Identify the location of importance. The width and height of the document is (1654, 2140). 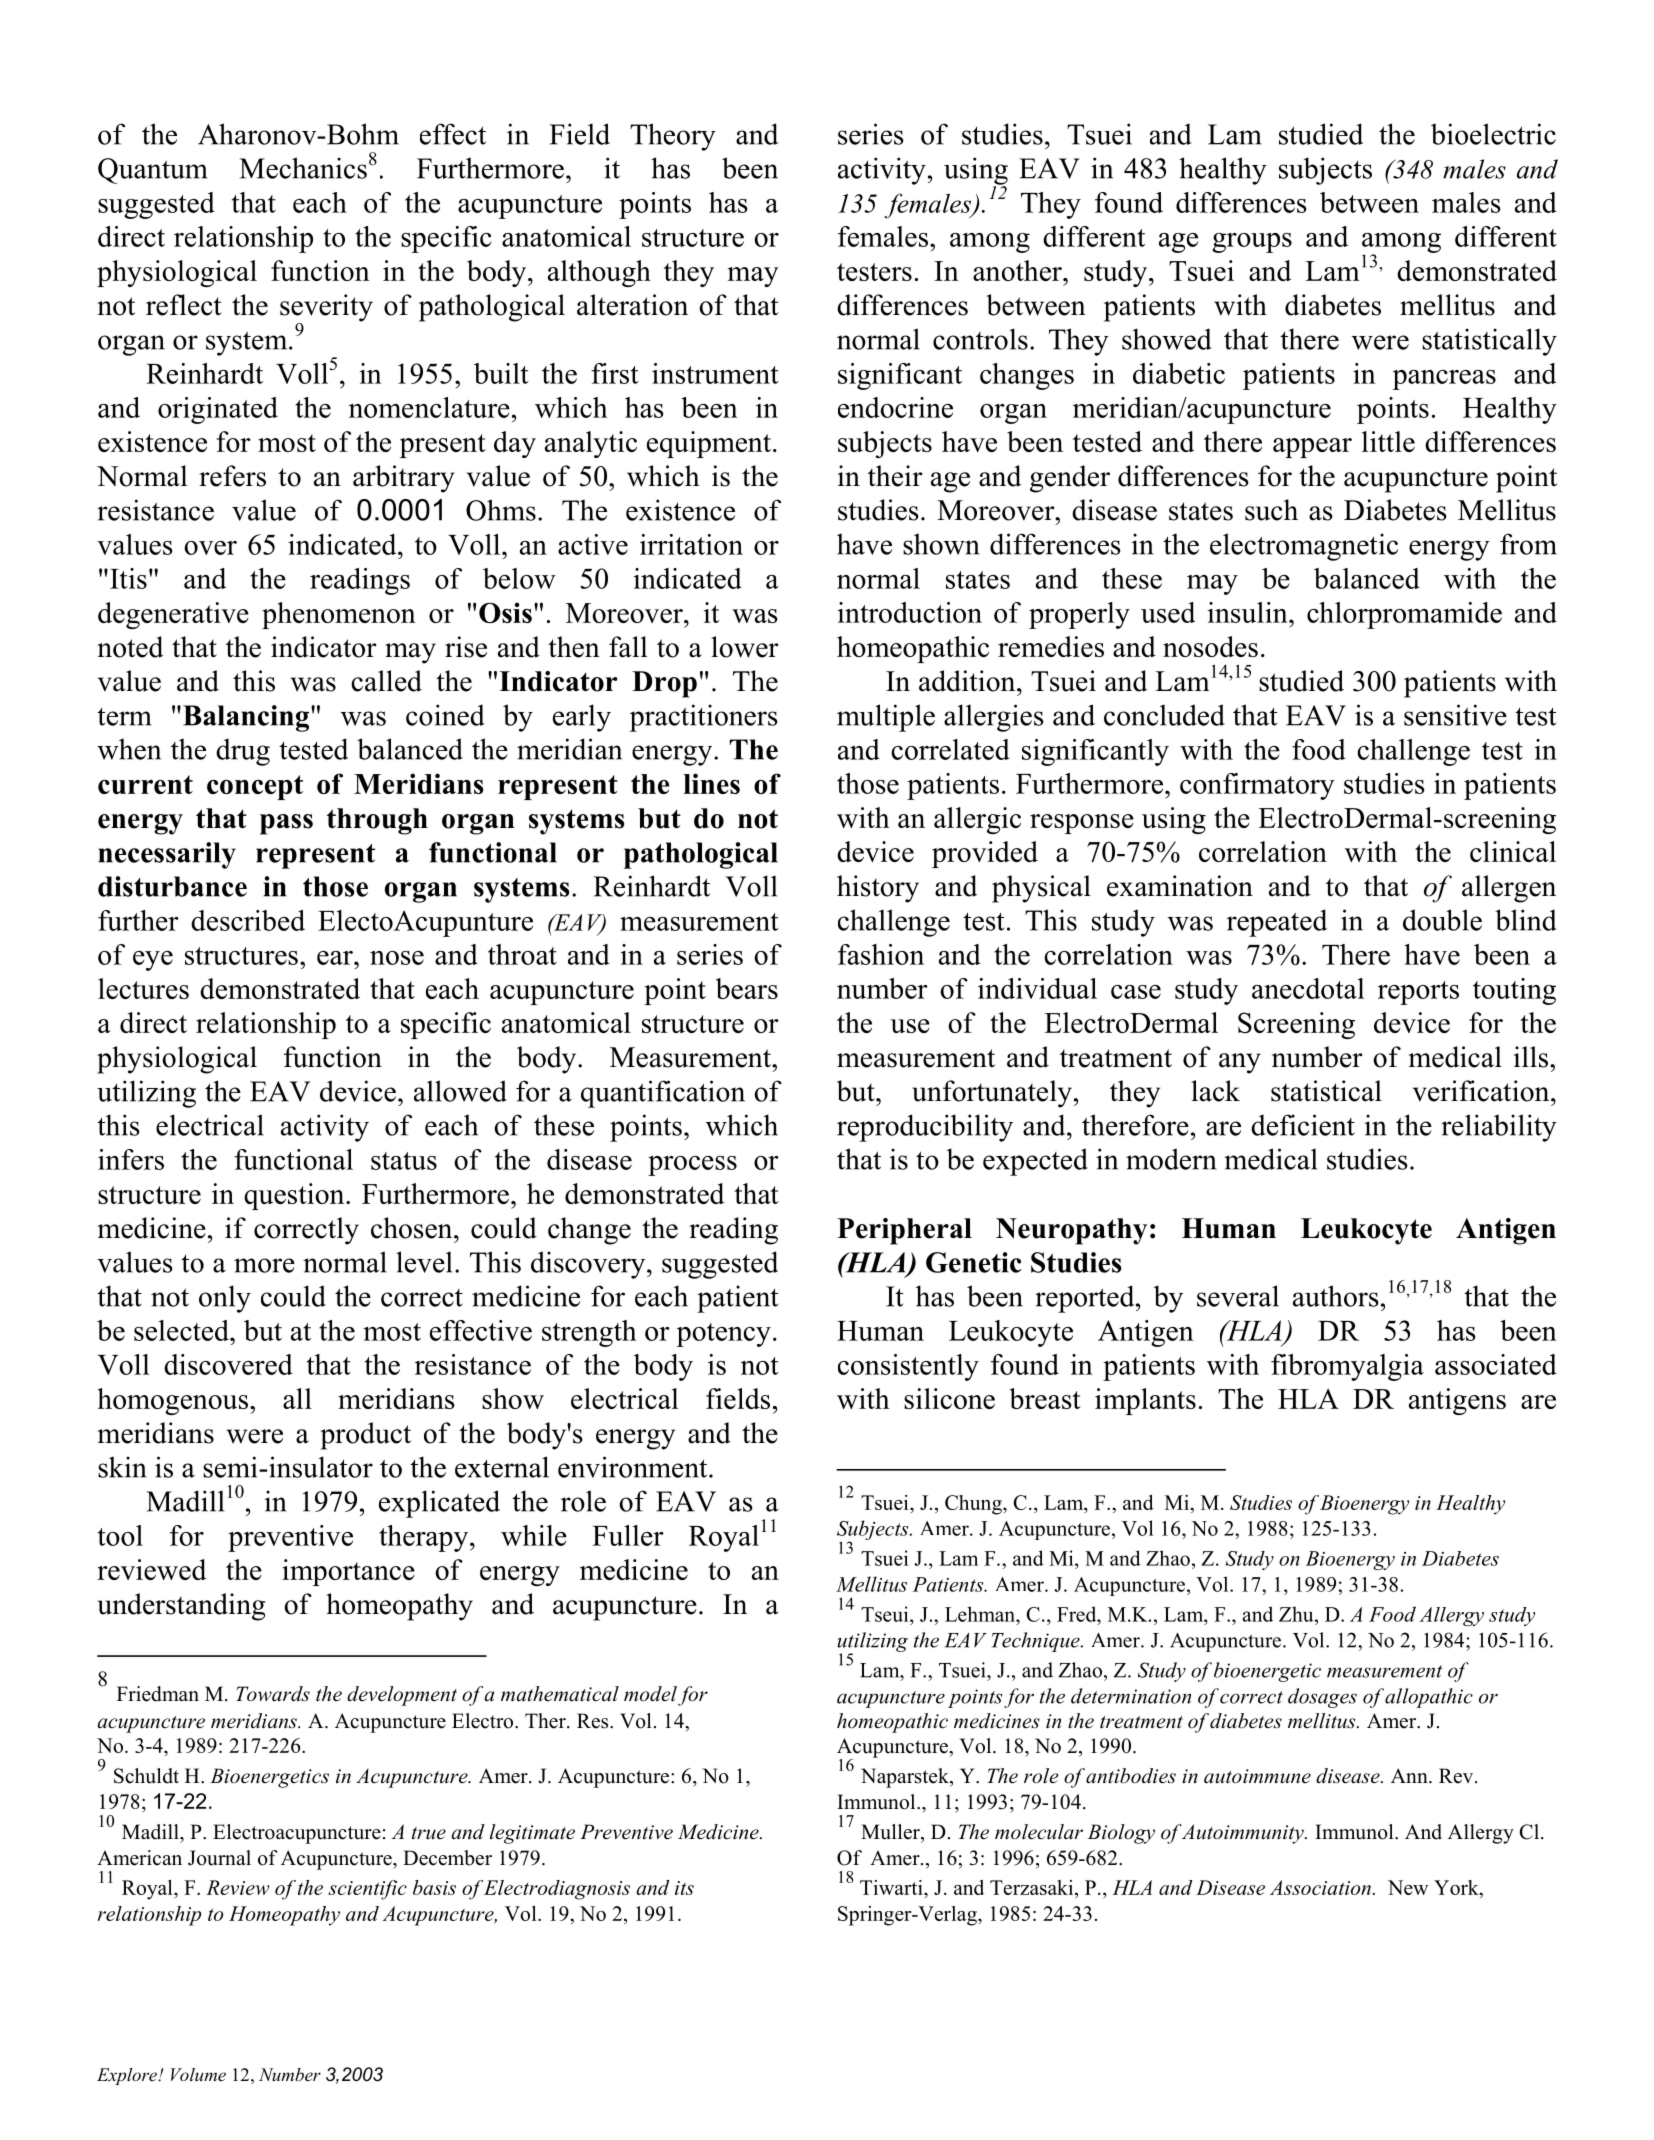
(348, 1572).
